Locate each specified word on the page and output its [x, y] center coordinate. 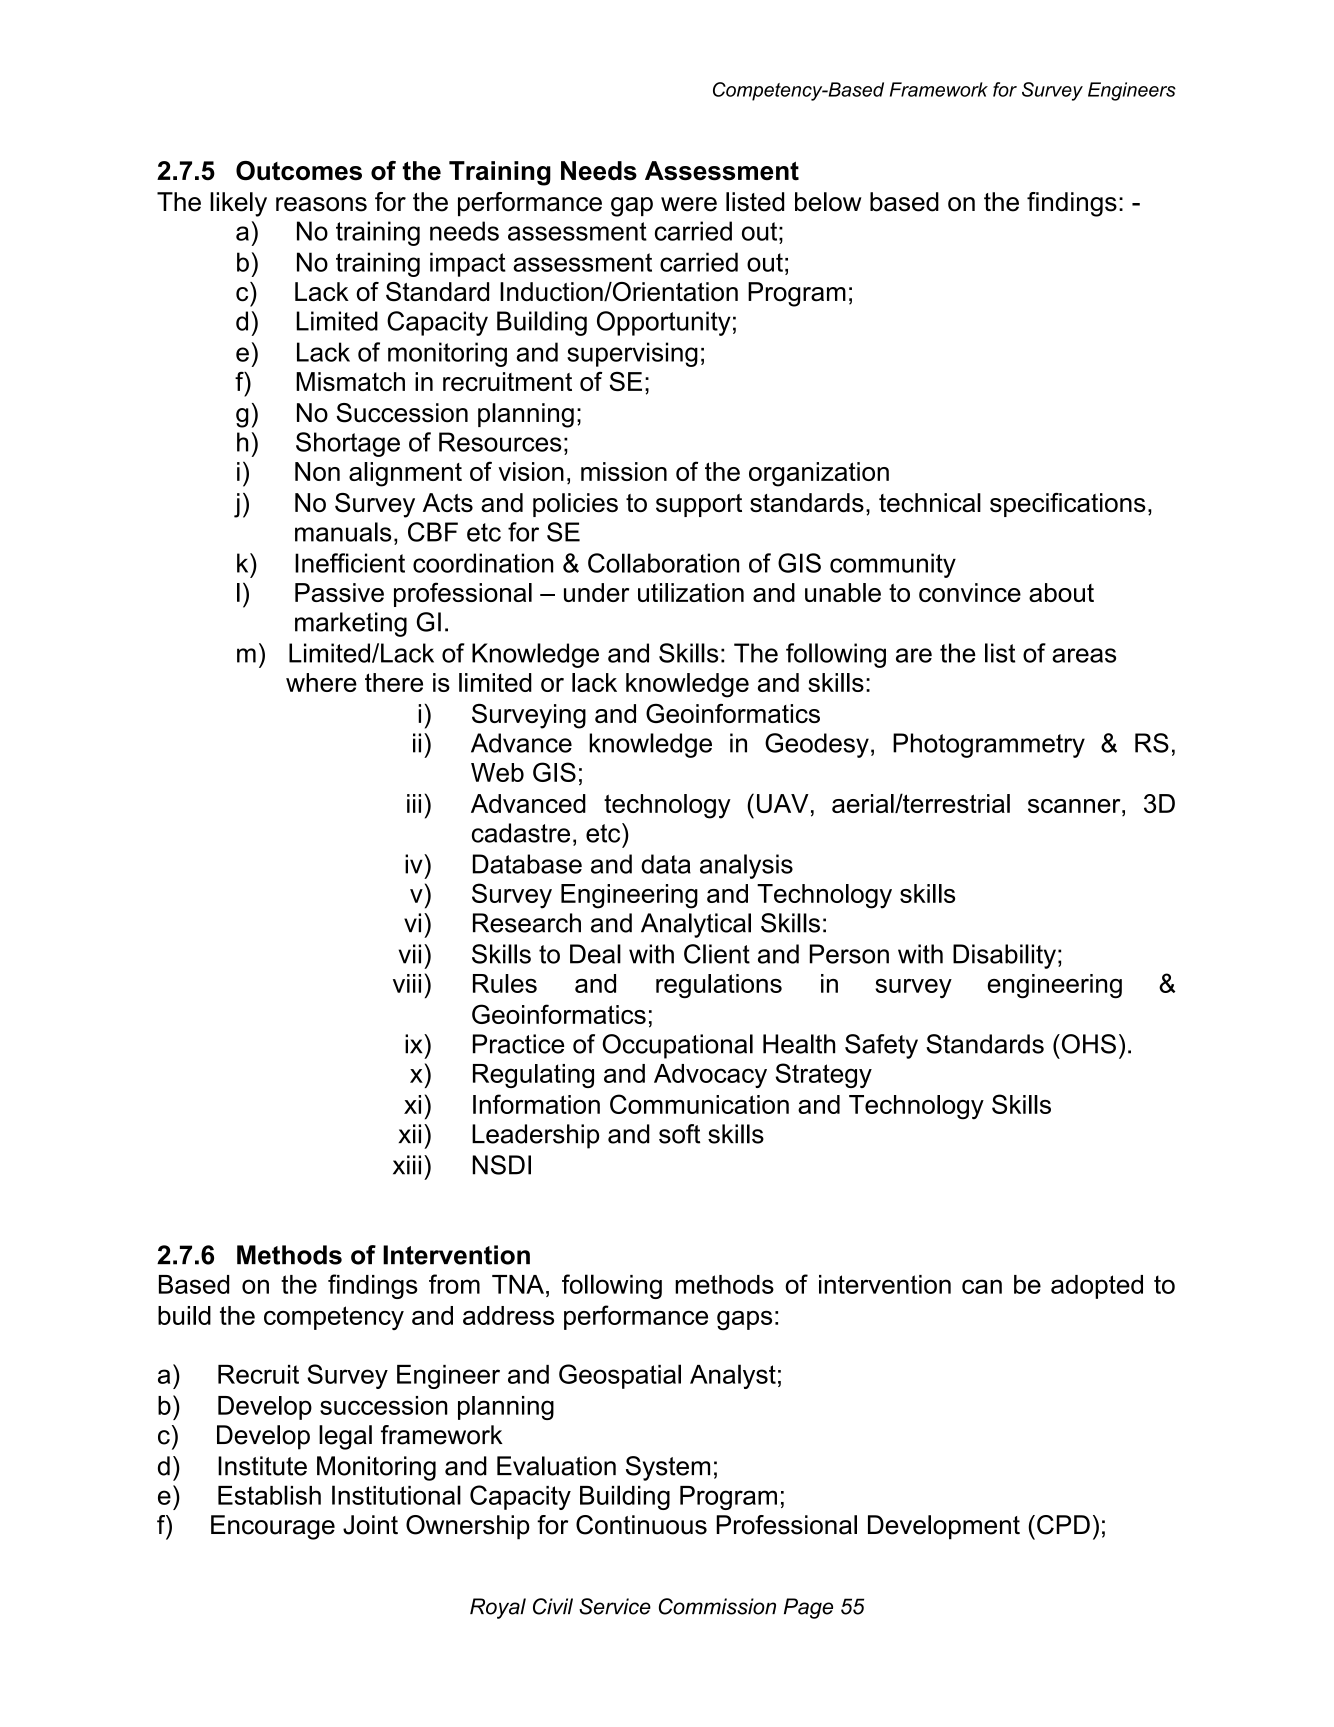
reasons [321, 204]
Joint [370, 1525]
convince [970, 592]
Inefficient [350, 563]
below [828, 202]
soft [679, 1134]
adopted [1097, 1287]
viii [407, 983]
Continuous [641, 1525]
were [689, 204]
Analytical [696, 925]
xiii [407, 1165]
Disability [1004, 956]
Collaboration [663, 563]
